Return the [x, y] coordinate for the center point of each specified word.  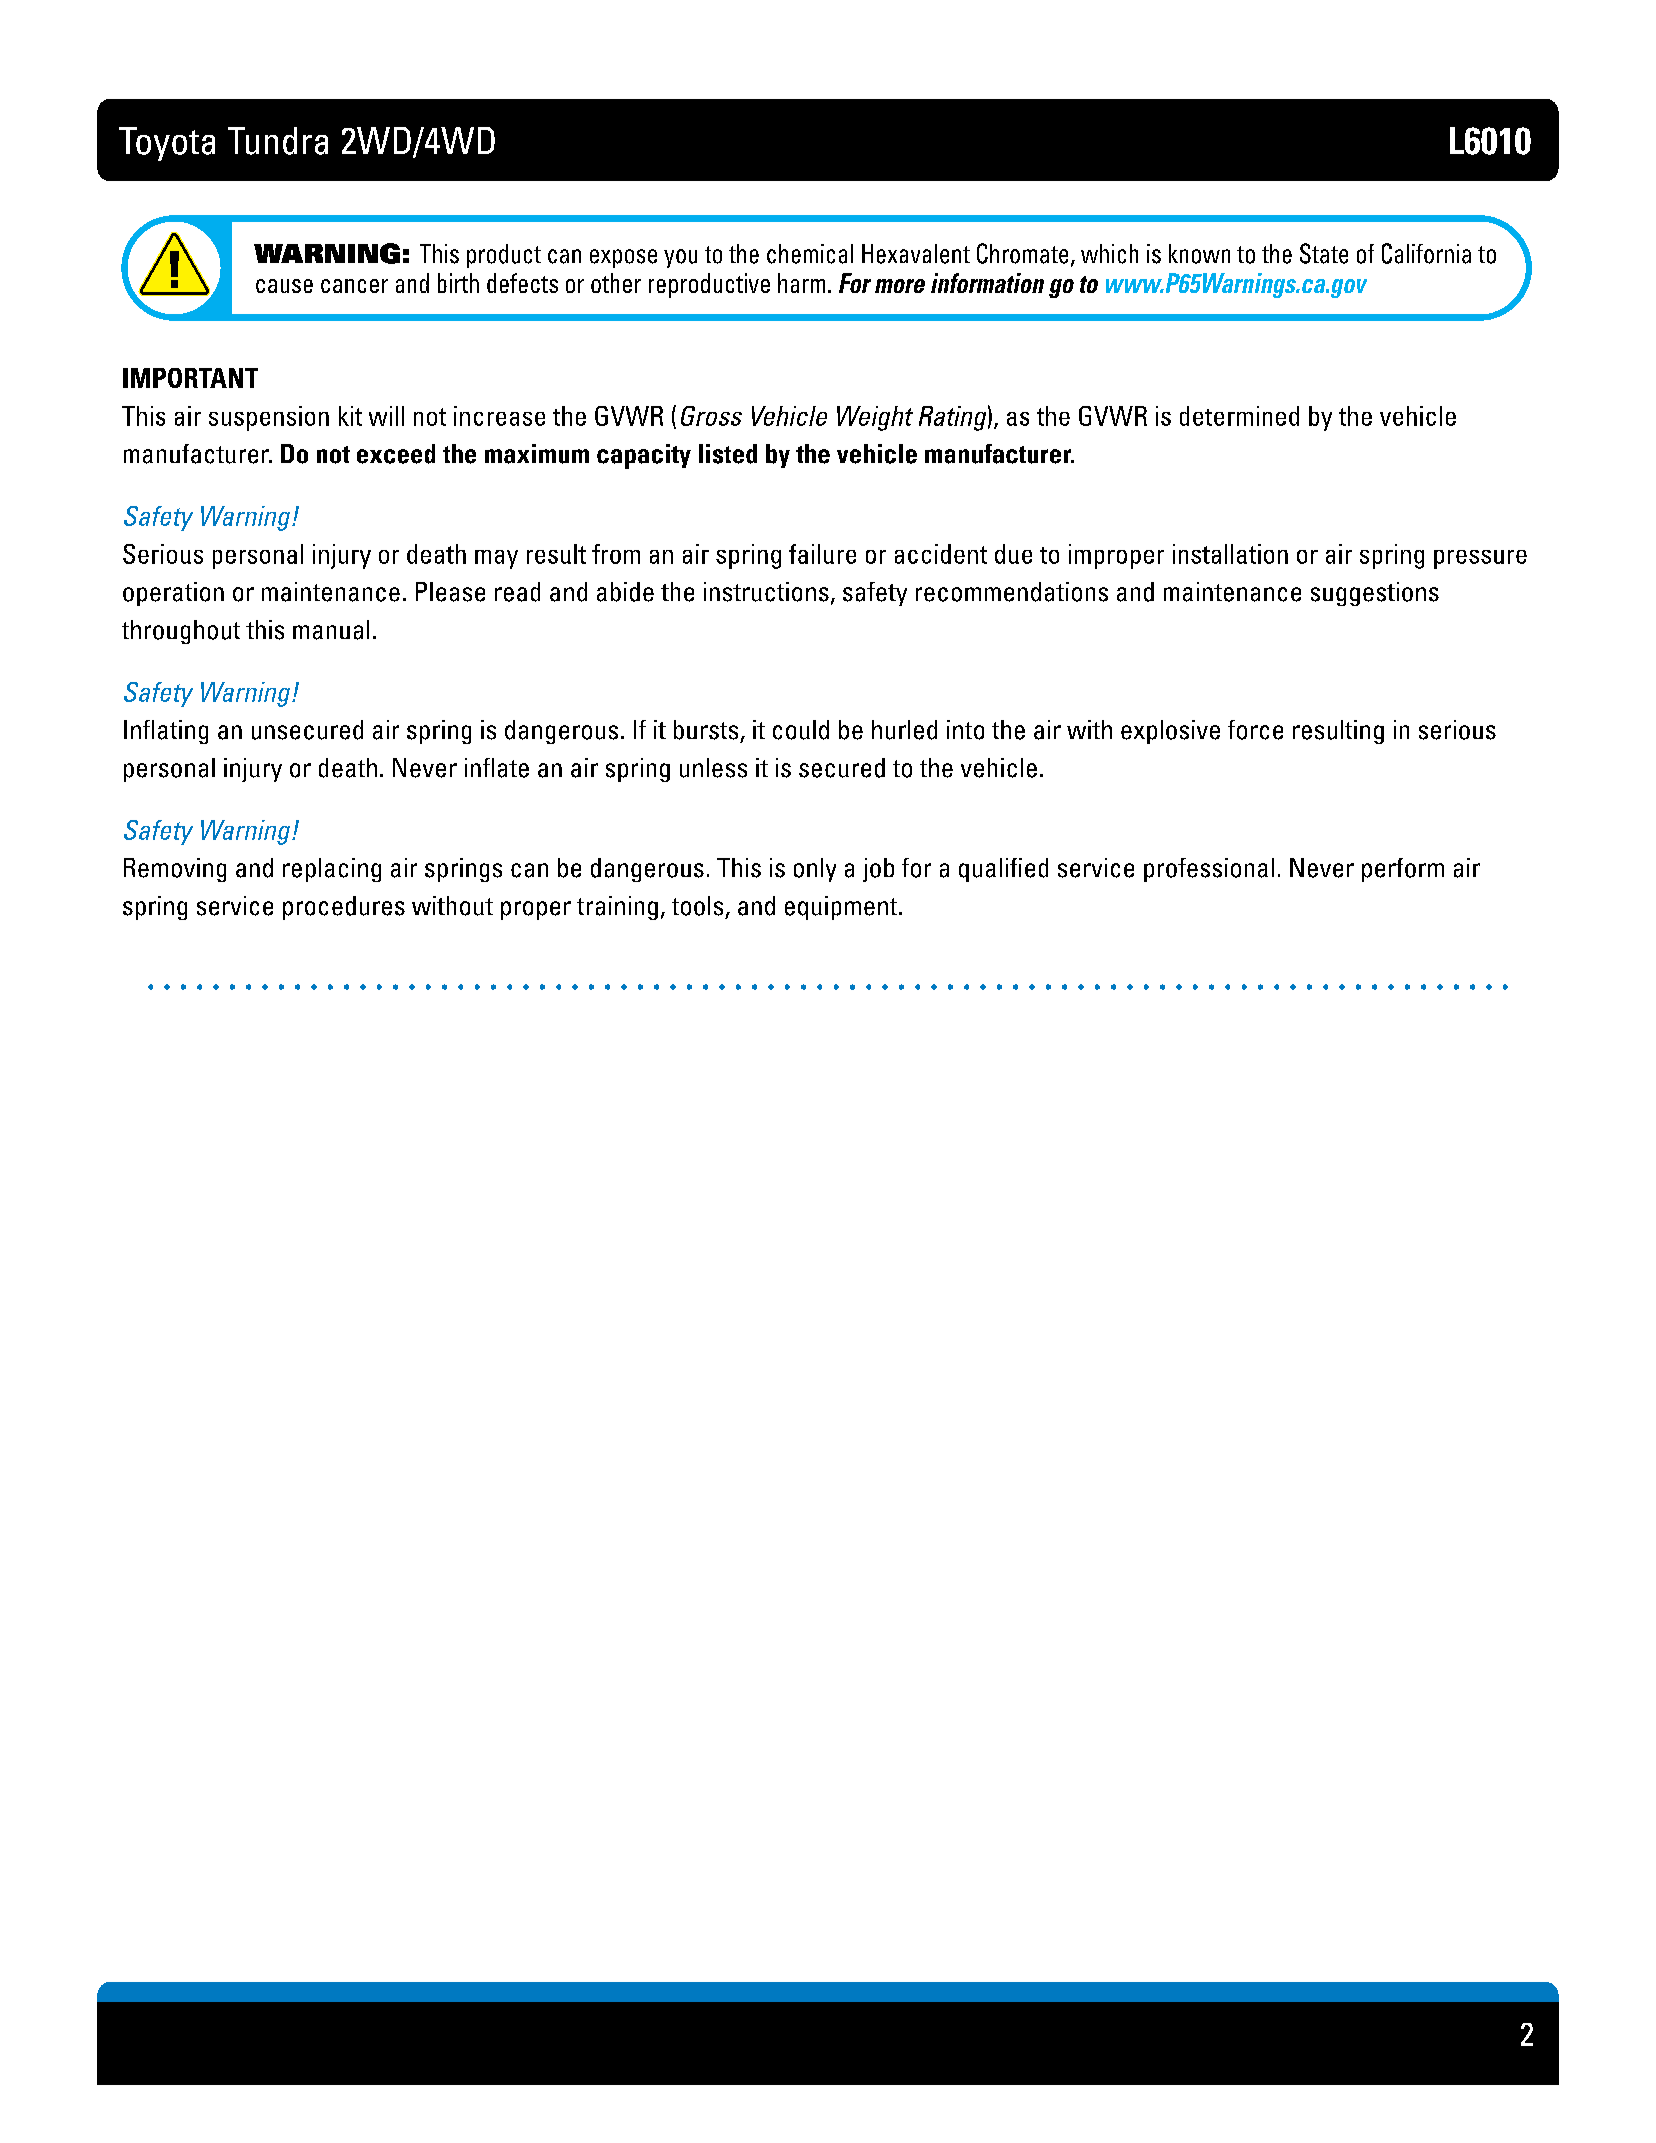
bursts [706, 730]
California [1426, 253]
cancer [354, 286]
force [1255, 730]
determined [1239, 416]
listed [728, 454]
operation [173, 594]
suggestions [1375, 594]
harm [801, 283]
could [801, 730]
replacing [332, 870]
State [1324, 253]
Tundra [278, 141]
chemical [810, 254]
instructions [766, 592]
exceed [396, 454]
